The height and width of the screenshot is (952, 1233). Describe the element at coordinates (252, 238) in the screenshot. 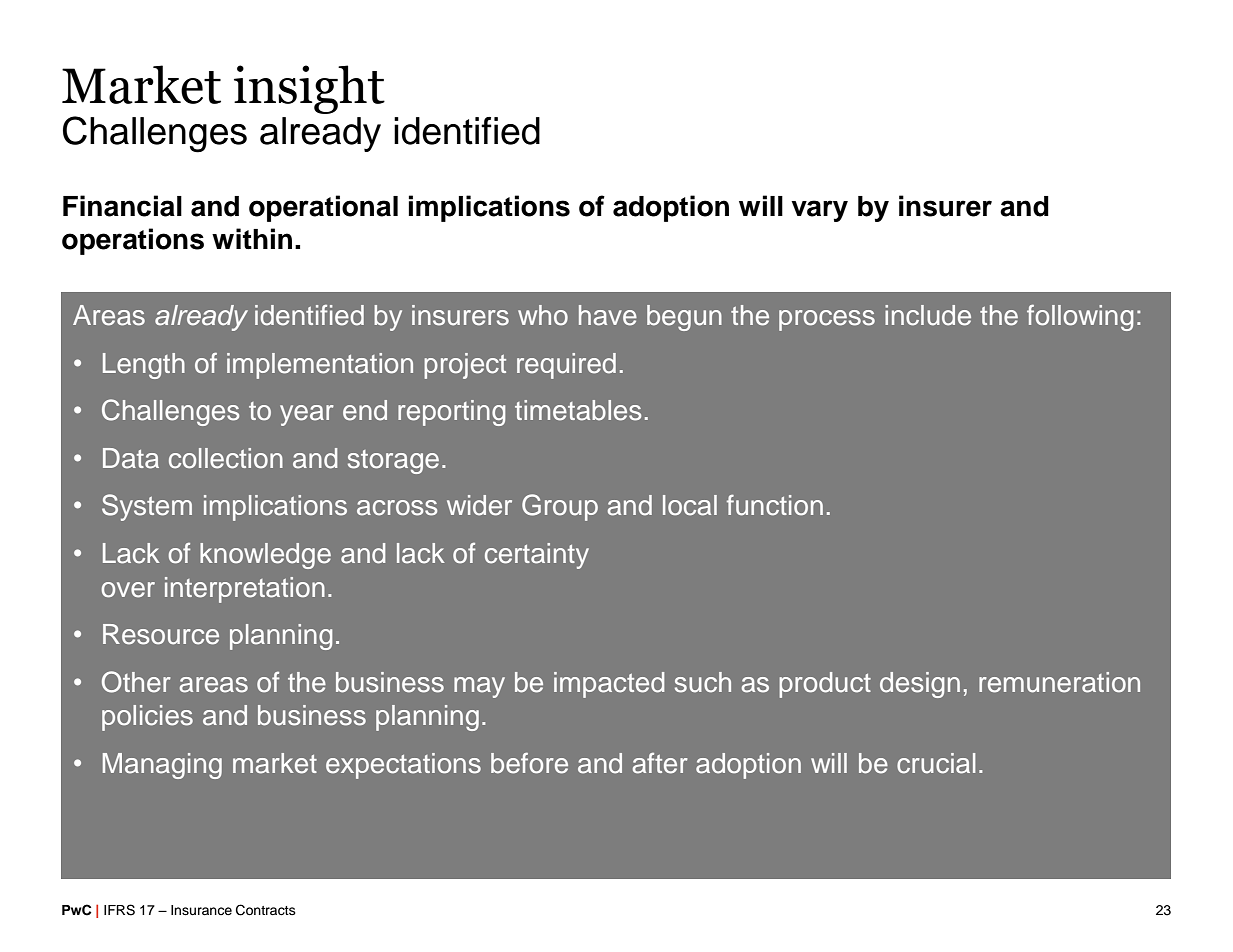

I see `within` at that location.
